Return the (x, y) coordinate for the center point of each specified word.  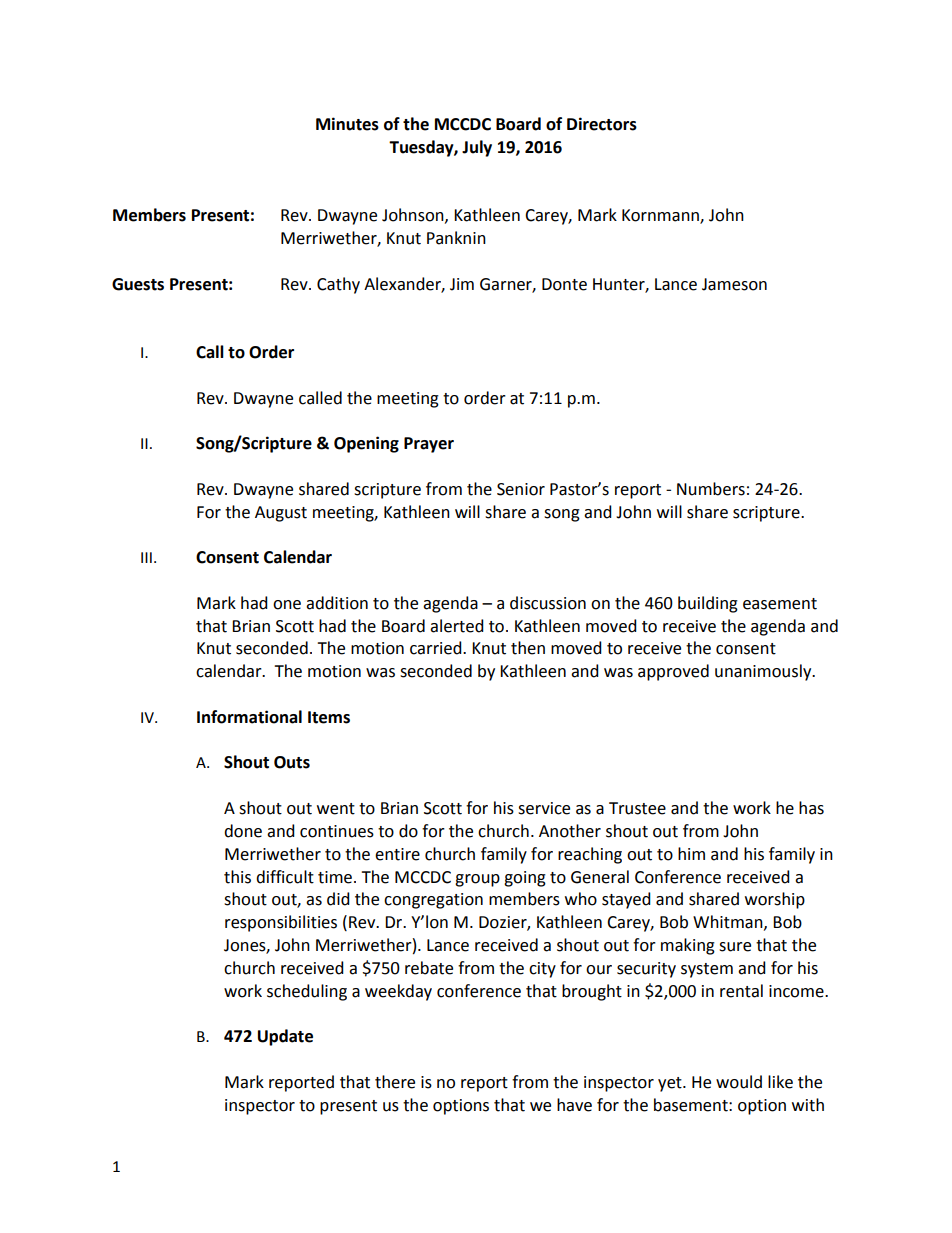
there (395, 1082)
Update (285, 1037)
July (477, 148)
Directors (602, 124)
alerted (457, 626)
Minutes (347, 124)
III (146, 557)
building (708, 604)
